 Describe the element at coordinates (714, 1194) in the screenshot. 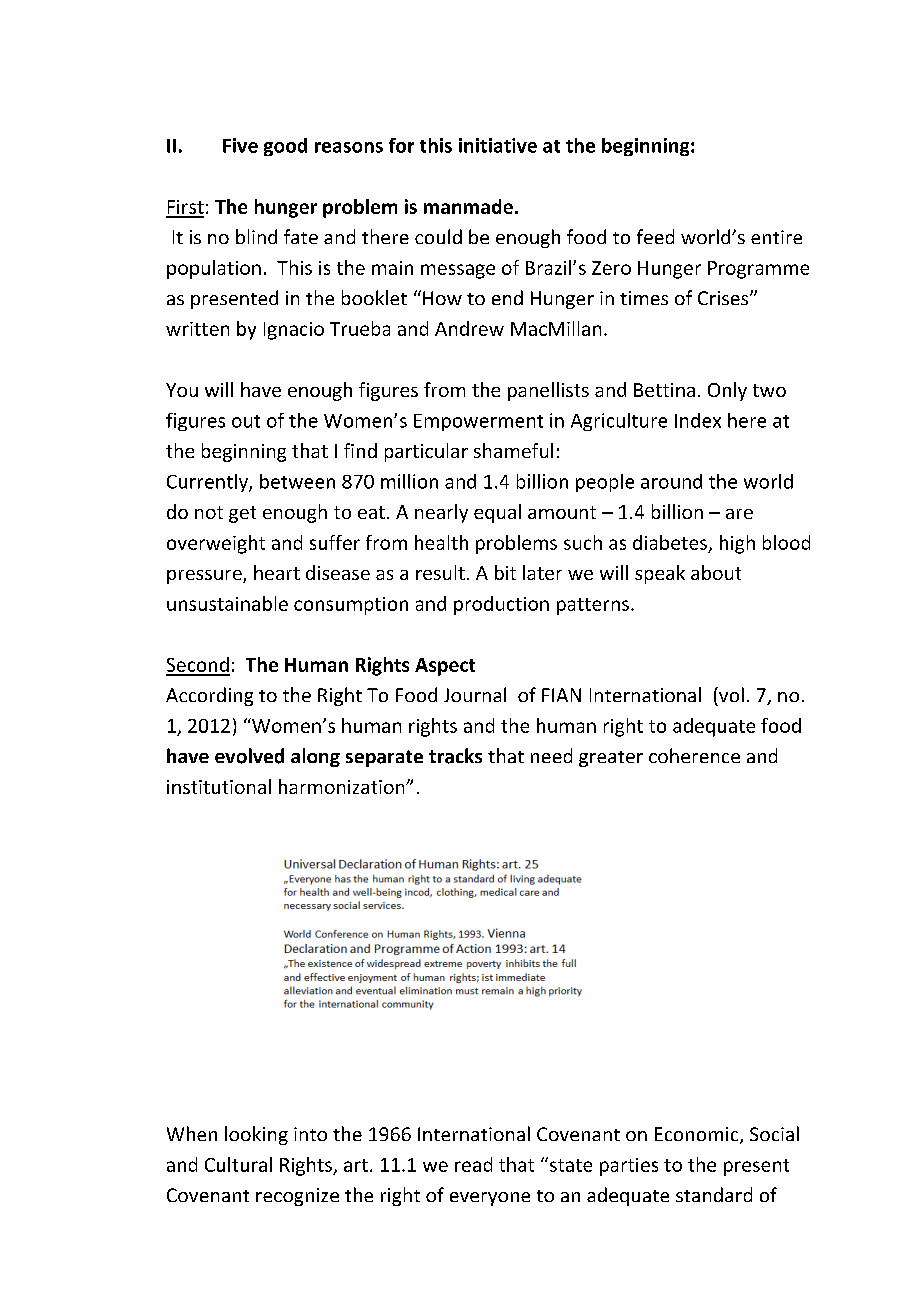

I see `standard` at that location.
